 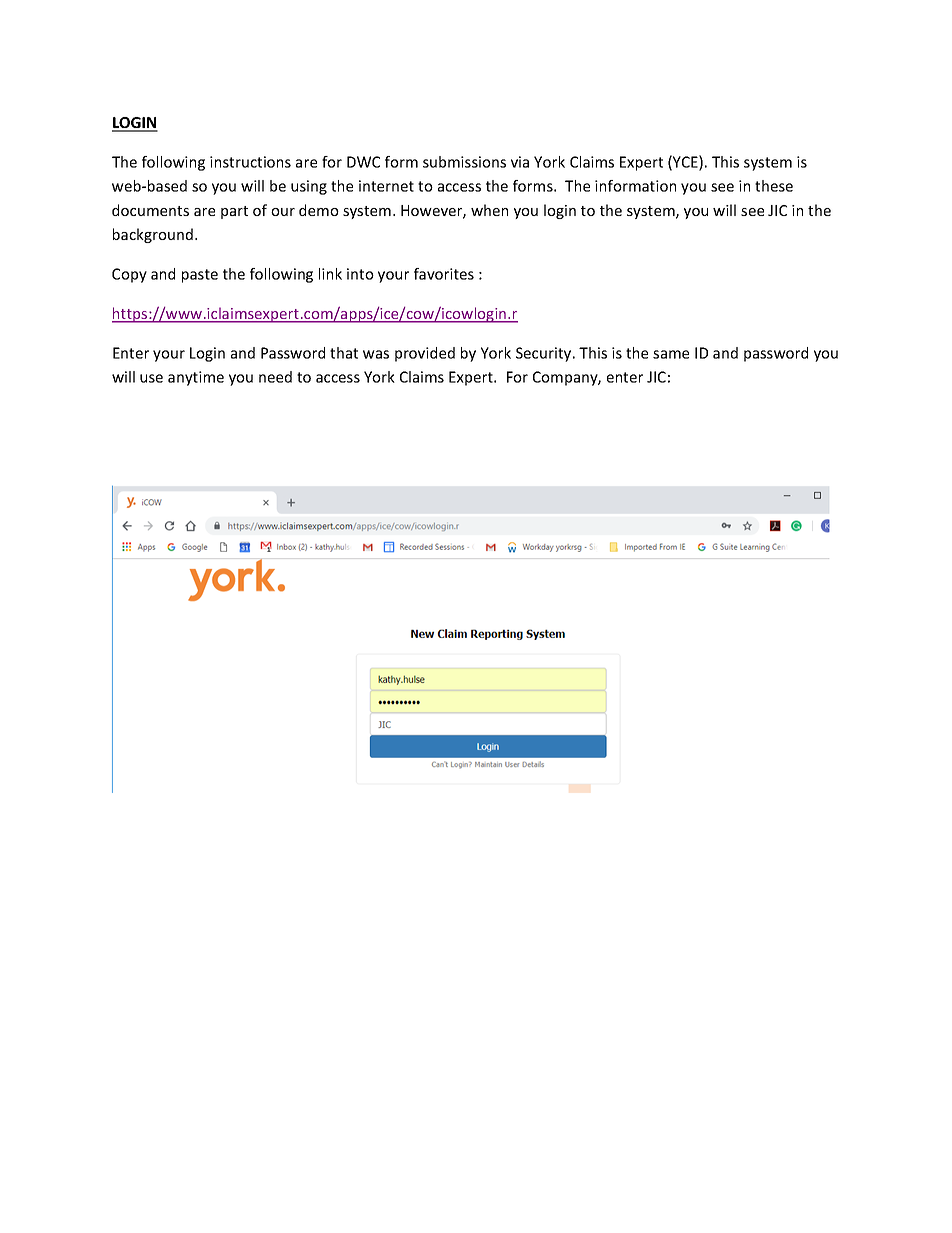 What do you see at coordinates (200, 276) in the image?
I see `paste` at bounding box center [200, 276].
